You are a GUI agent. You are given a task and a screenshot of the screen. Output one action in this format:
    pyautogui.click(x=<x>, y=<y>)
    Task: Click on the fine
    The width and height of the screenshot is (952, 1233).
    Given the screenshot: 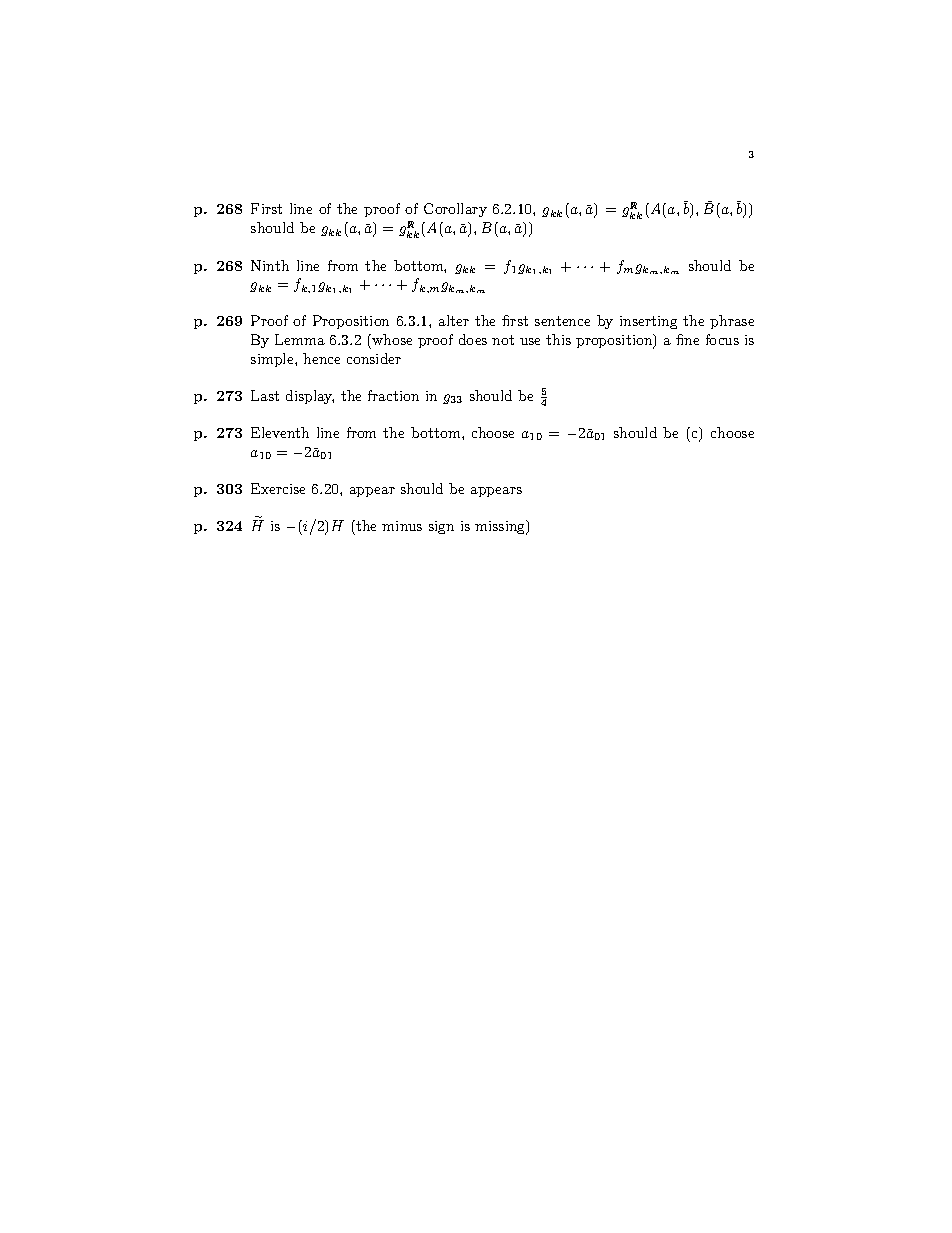 What is the action you would take?
    pyautogui.click(x=687, y=339)
